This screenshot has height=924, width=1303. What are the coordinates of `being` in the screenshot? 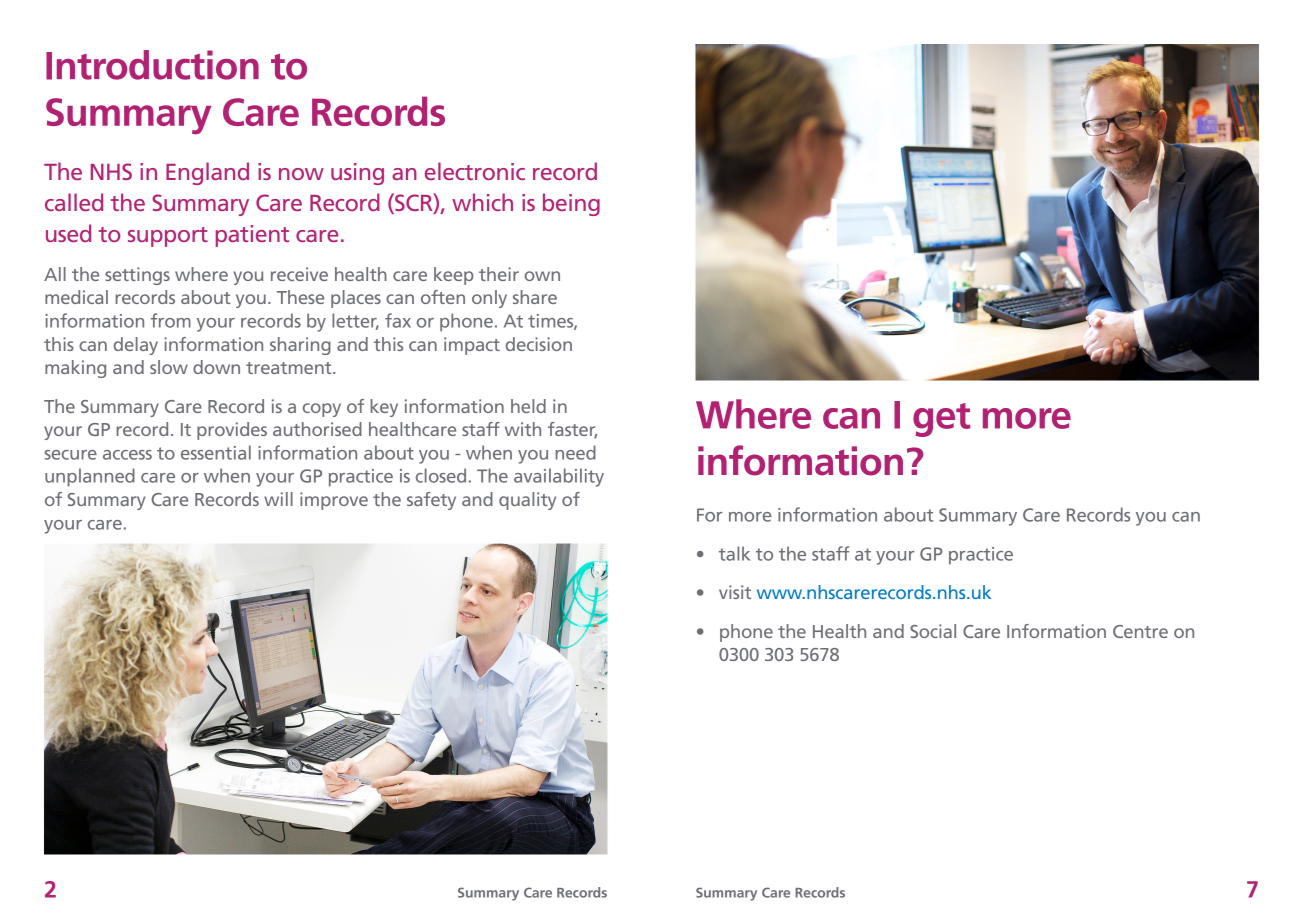 It's located at (571, 204).
